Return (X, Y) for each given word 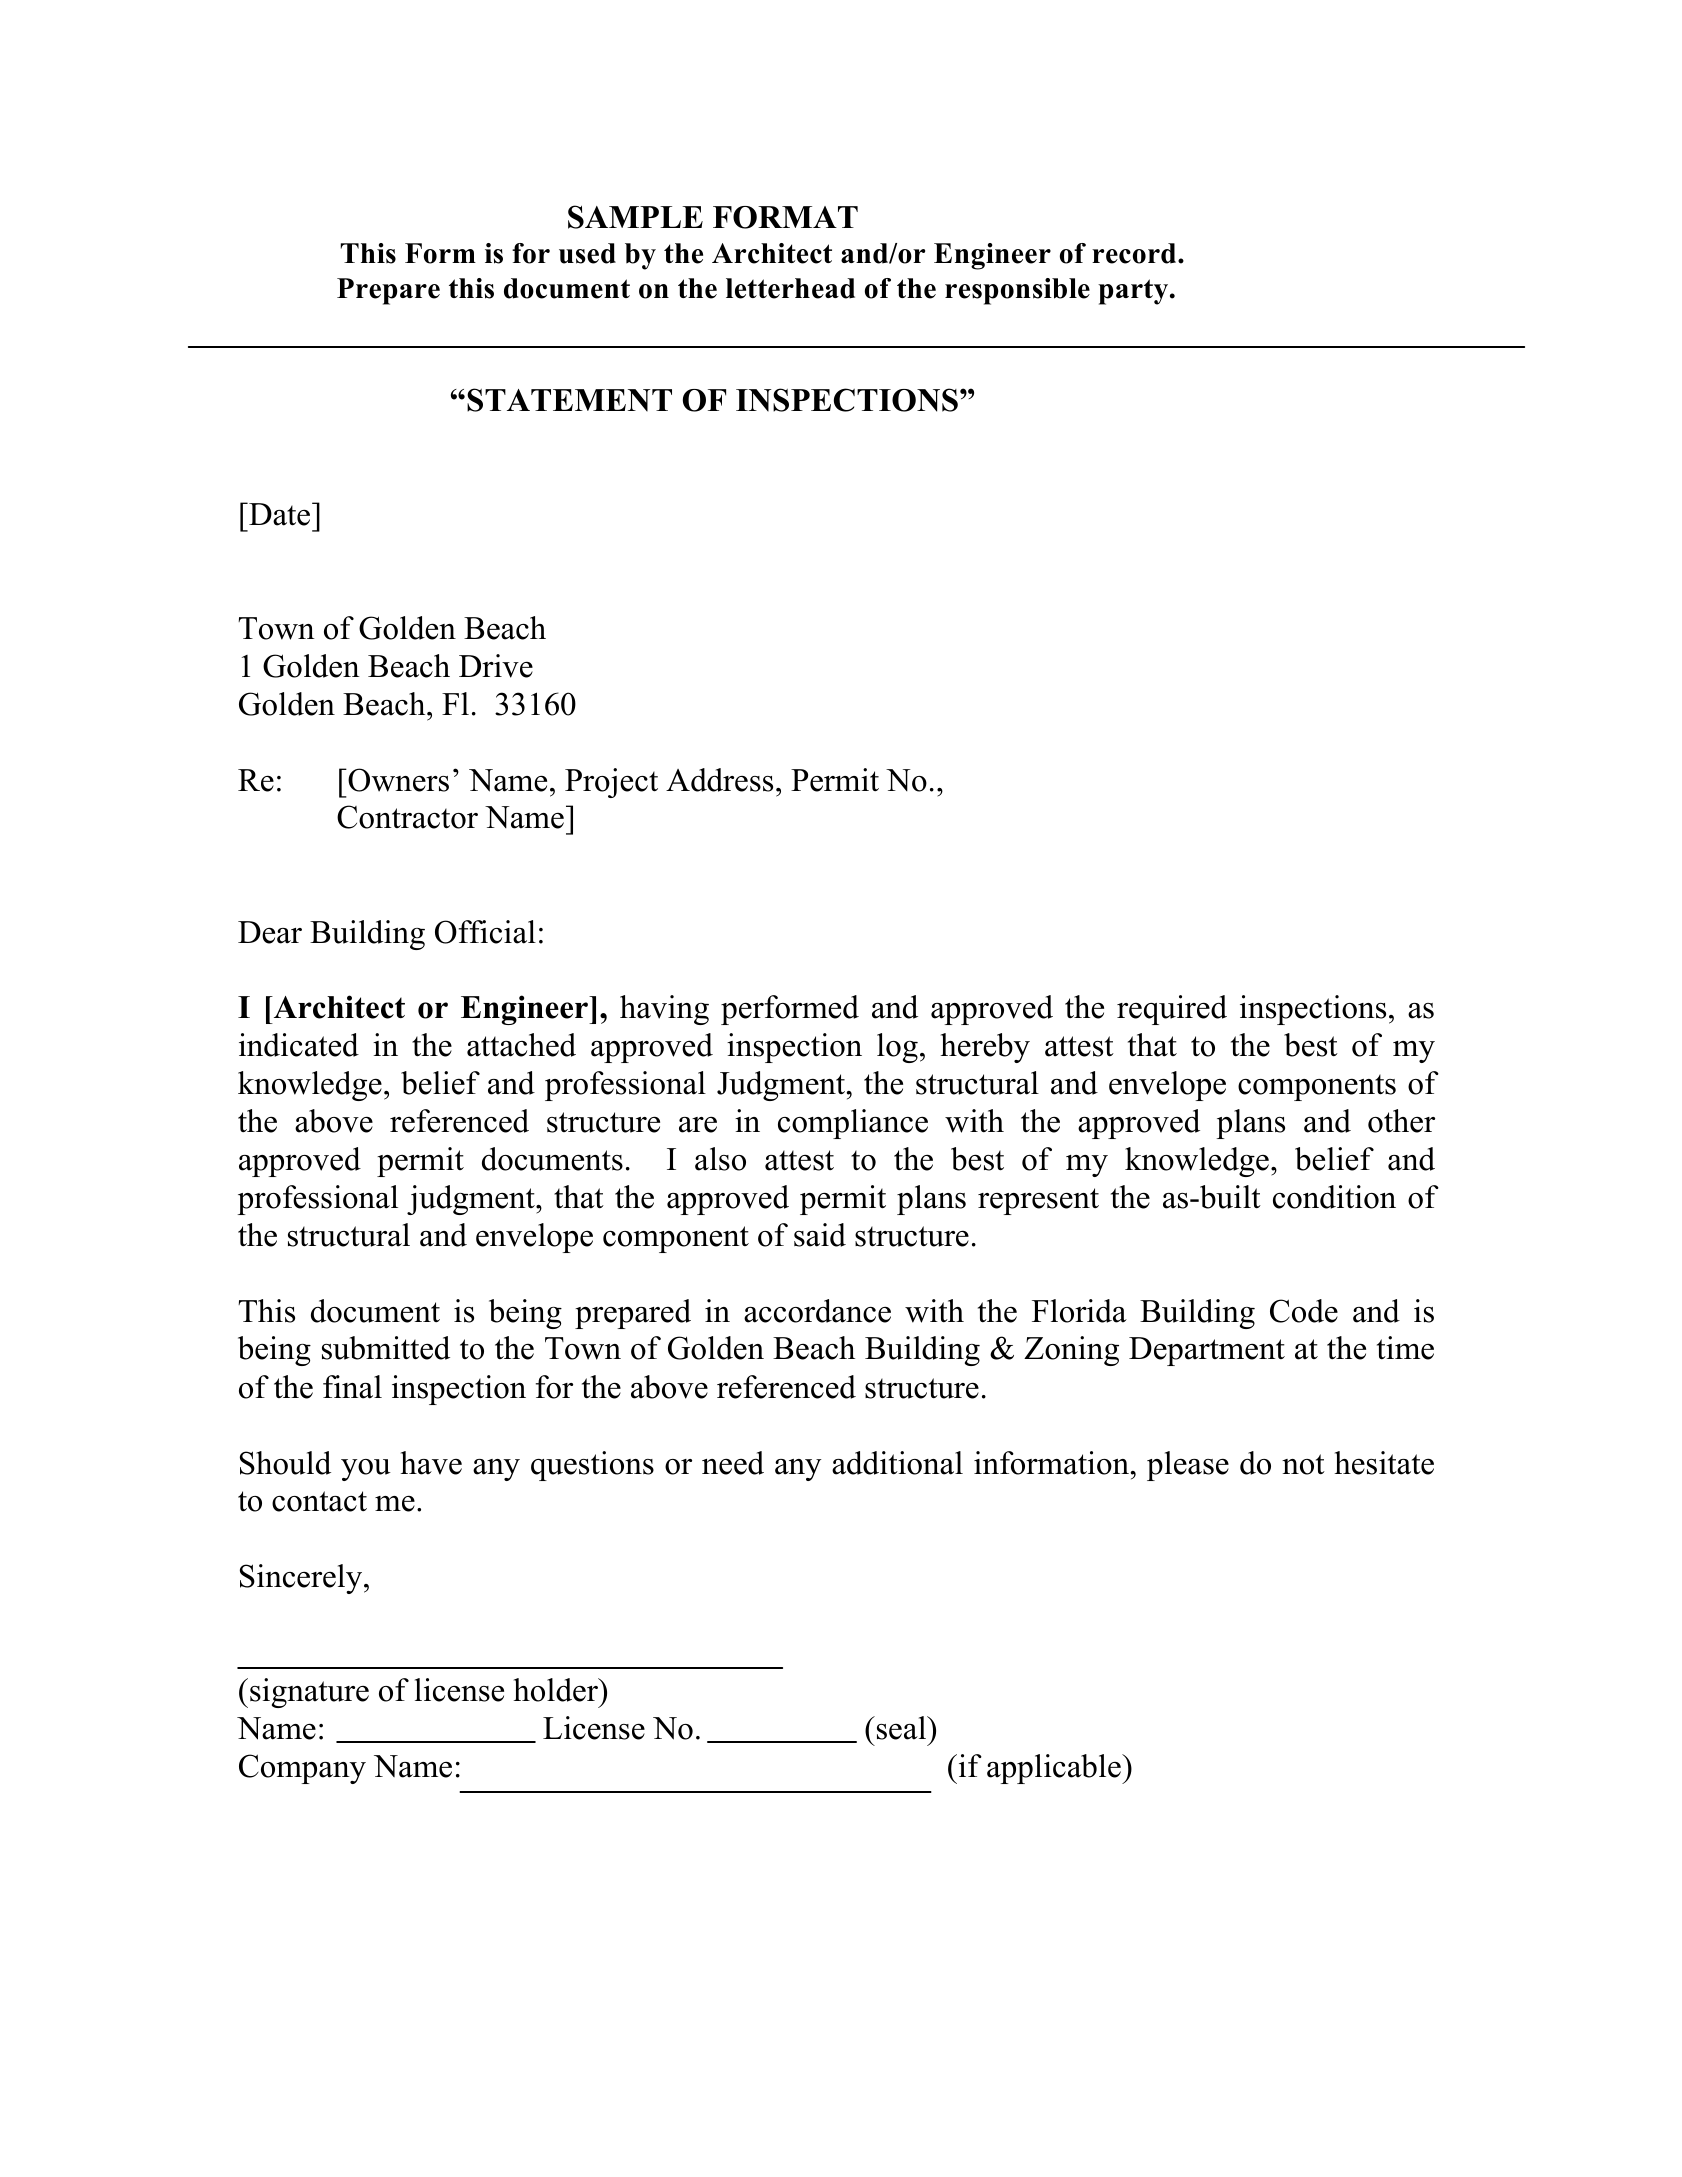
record (1135, 253)
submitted (386, 1348)
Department (1207, 1351)
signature (309, 1693)
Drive (496, 666)
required (1172, 1010)
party (1134, 292)
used (587, 253)
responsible (1017, 291)
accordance (817, 1311)
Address (719, 780)
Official (485, 932)
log (897, 1048)
